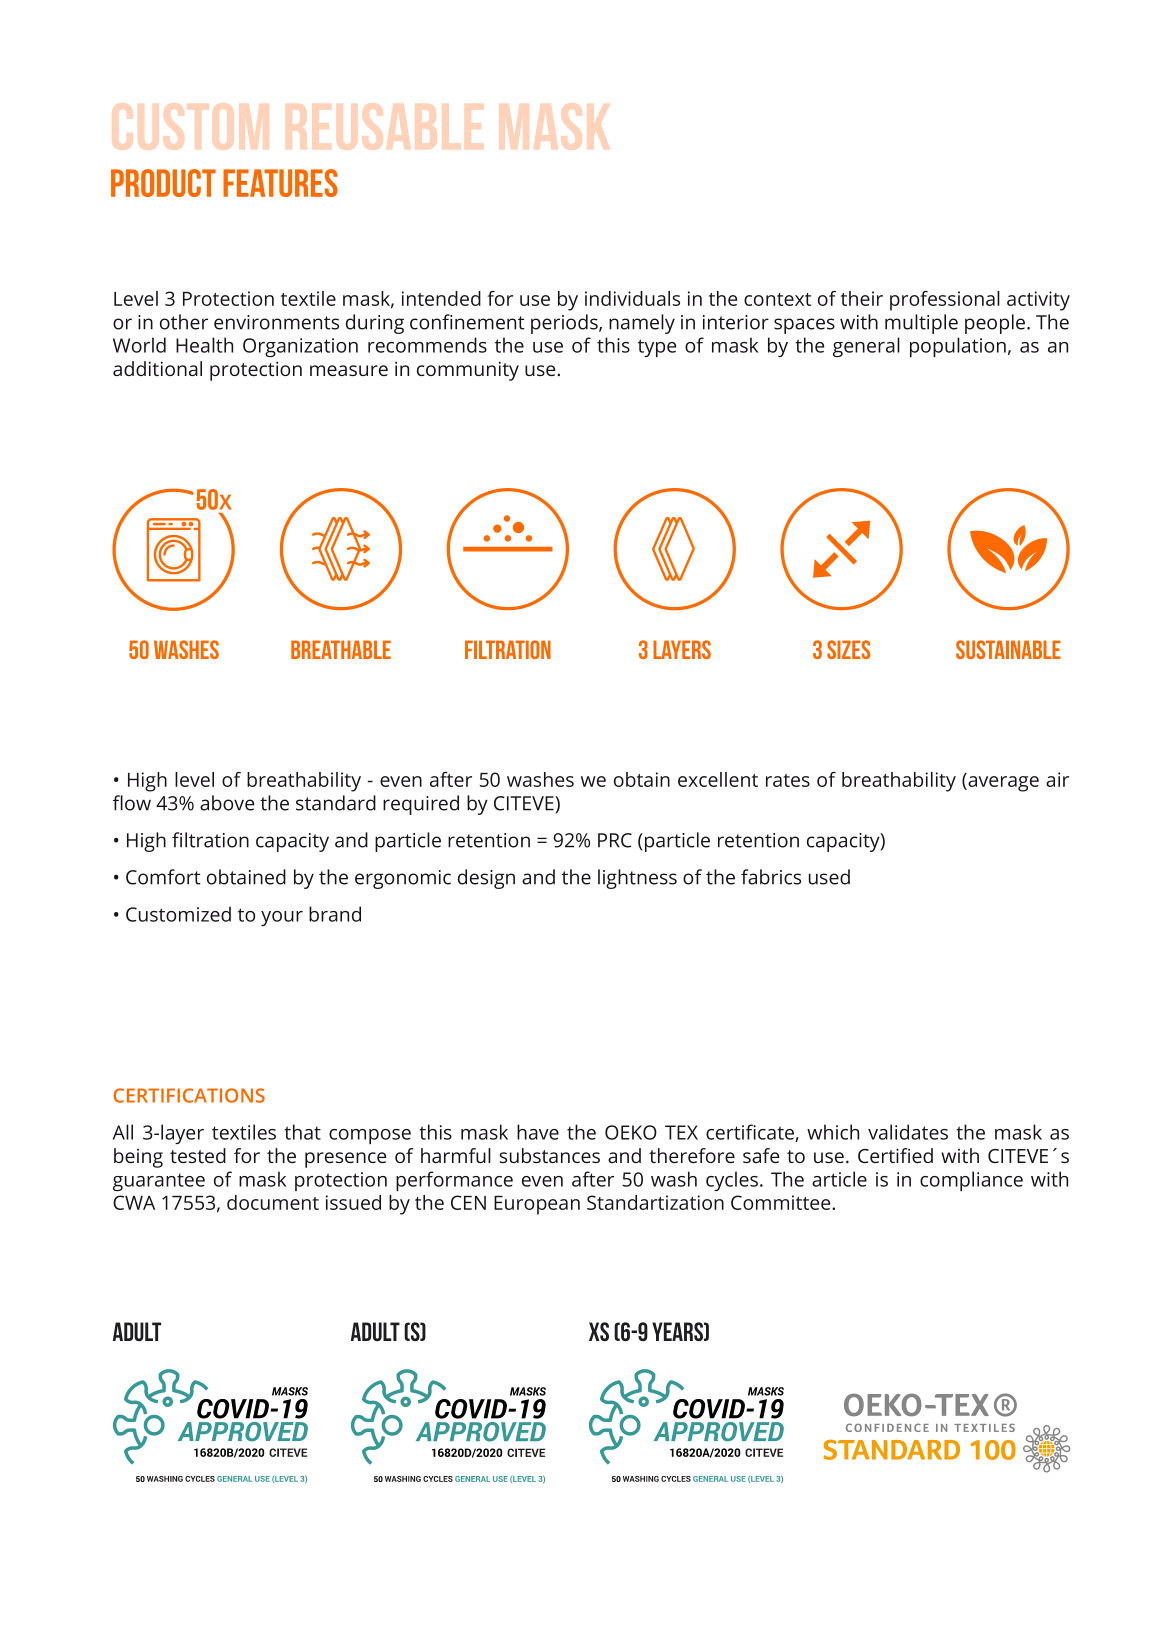 This screenshot has width=1163, height=1644. I want to click on excellent, so click(718, 779).
